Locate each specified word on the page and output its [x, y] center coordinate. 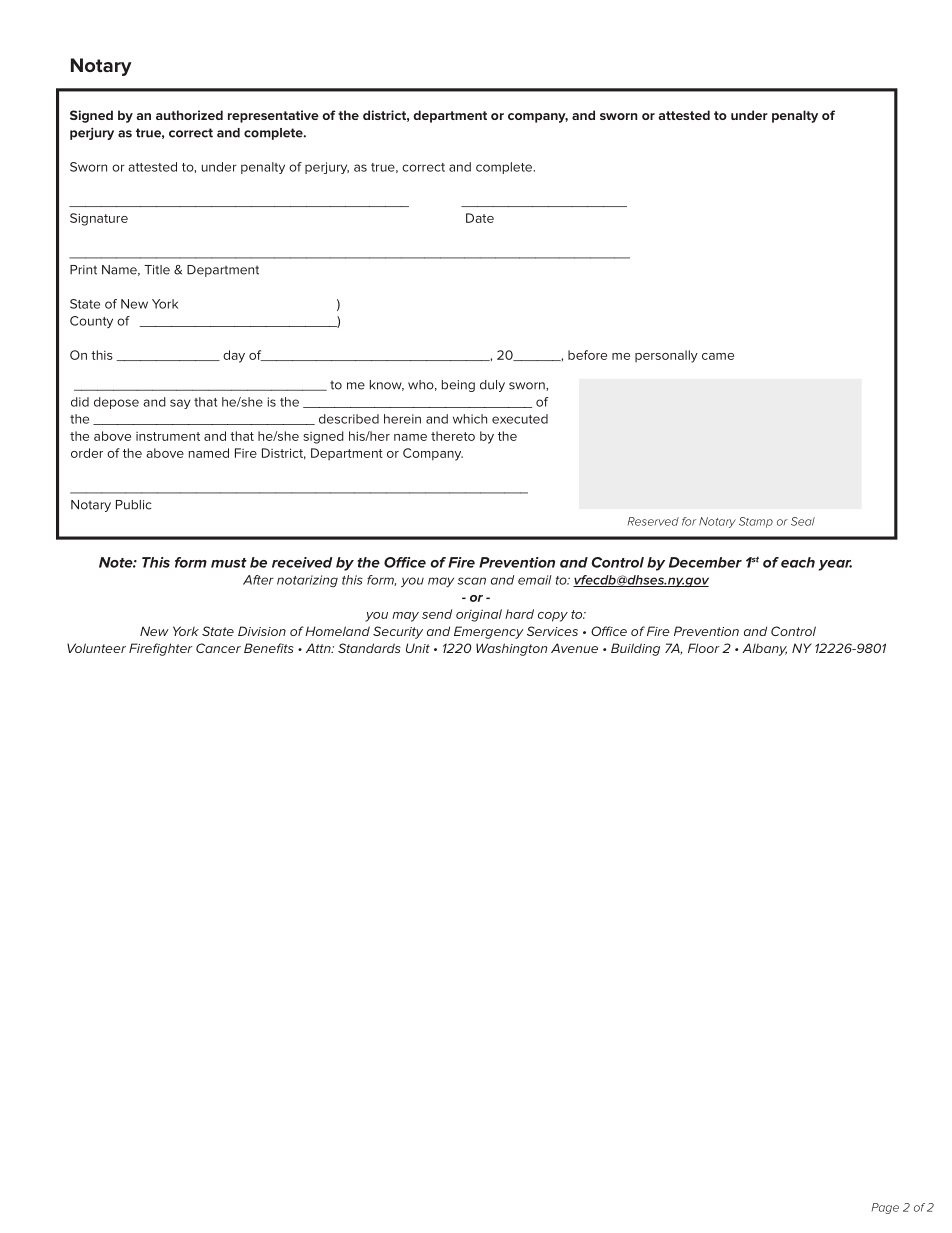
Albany [764, 649]
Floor [704, 648]
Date [480, 218]
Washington [511, 649]
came [718, 356]
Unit [418, 648]
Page [885, 1208]
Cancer [218, 648]
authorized [189, 115]
